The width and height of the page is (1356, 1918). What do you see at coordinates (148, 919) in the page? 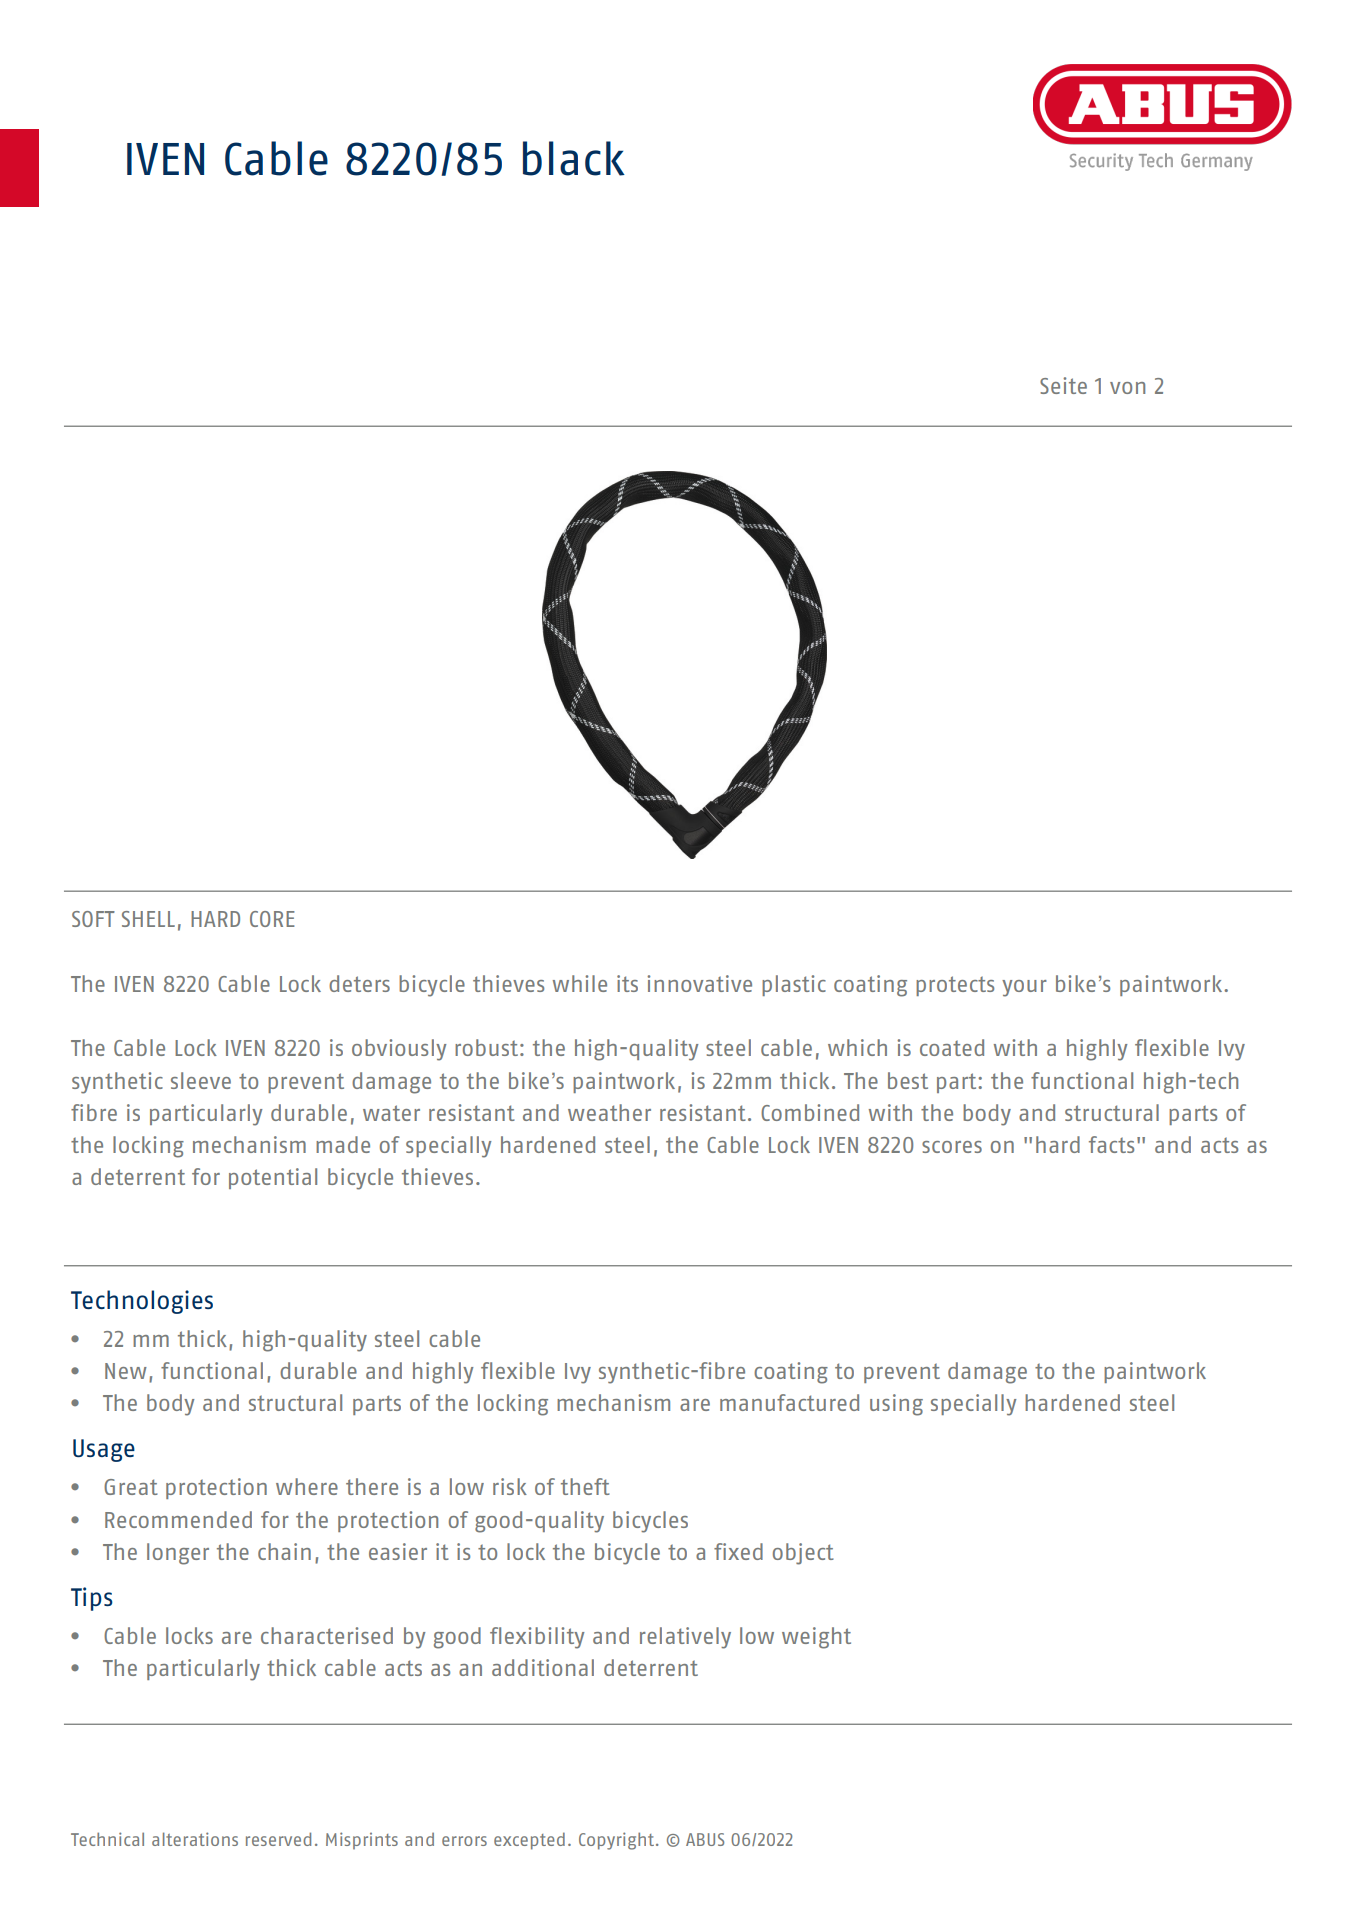
I see `SHELL` at bounding box center [148, 919].
